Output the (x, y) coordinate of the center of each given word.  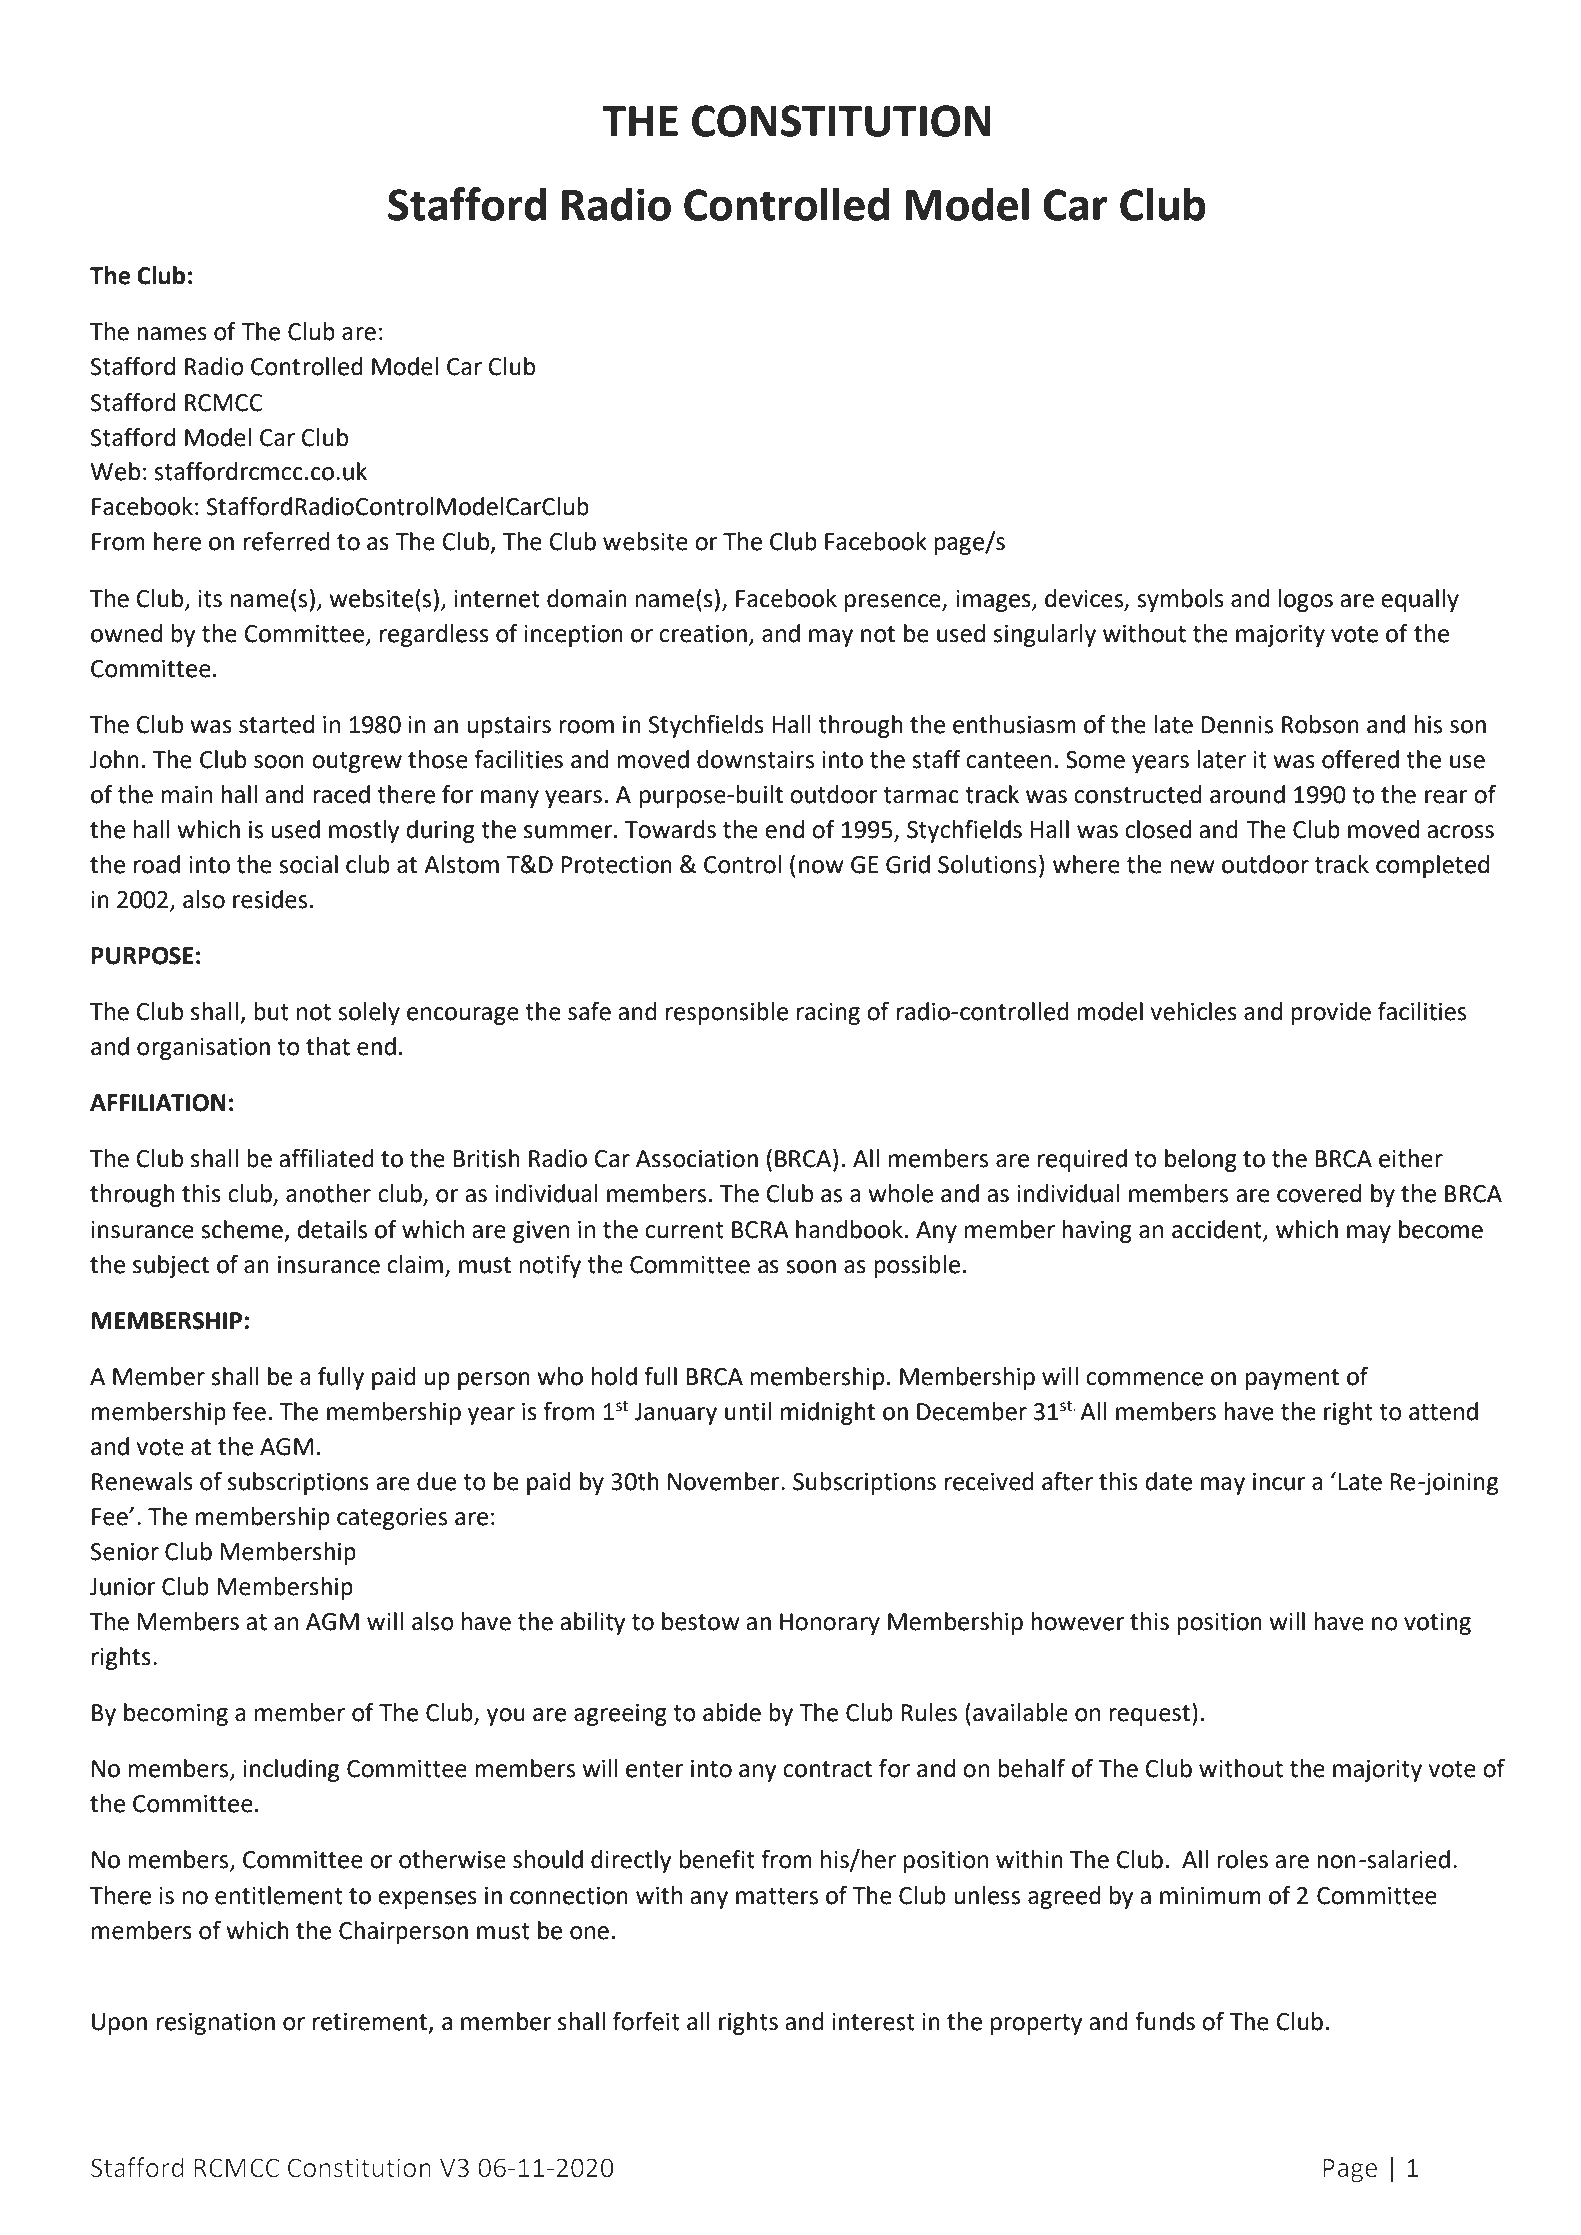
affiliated (326, 1158)
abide (732, 1712)
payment (1292, 1379)
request (1151, 1714)
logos (1305, 600)
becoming (176, 1714)
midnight (828, 1413)
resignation (216, 2024)
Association (697, 1159)
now (821, 867)
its (210, 599)
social (308, 864)
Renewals (142, 1481)
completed (1432, 866)
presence (894, 603)
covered (1319, 1193)
